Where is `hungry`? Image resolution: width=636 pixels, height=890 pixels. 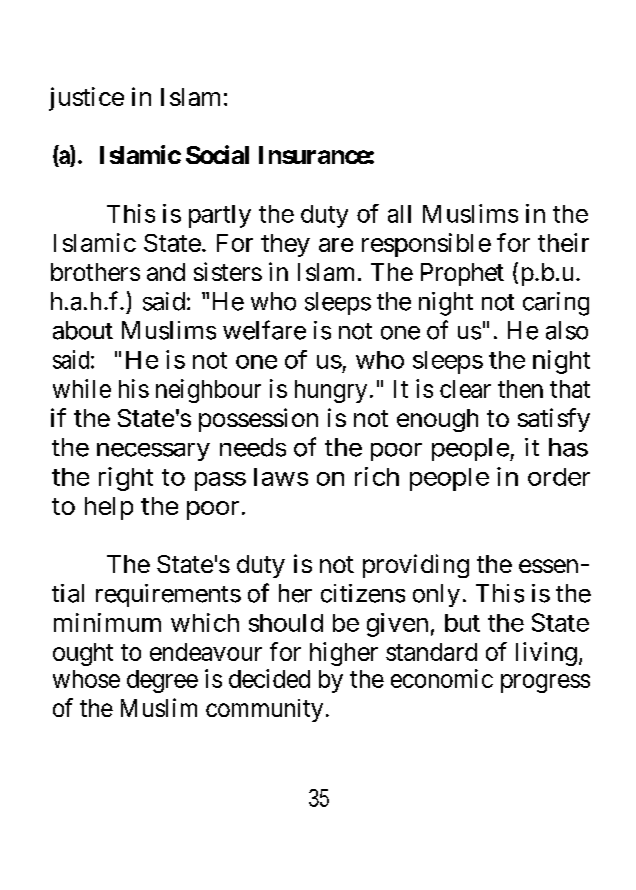 hungry is located at coordinates (331, 391).
